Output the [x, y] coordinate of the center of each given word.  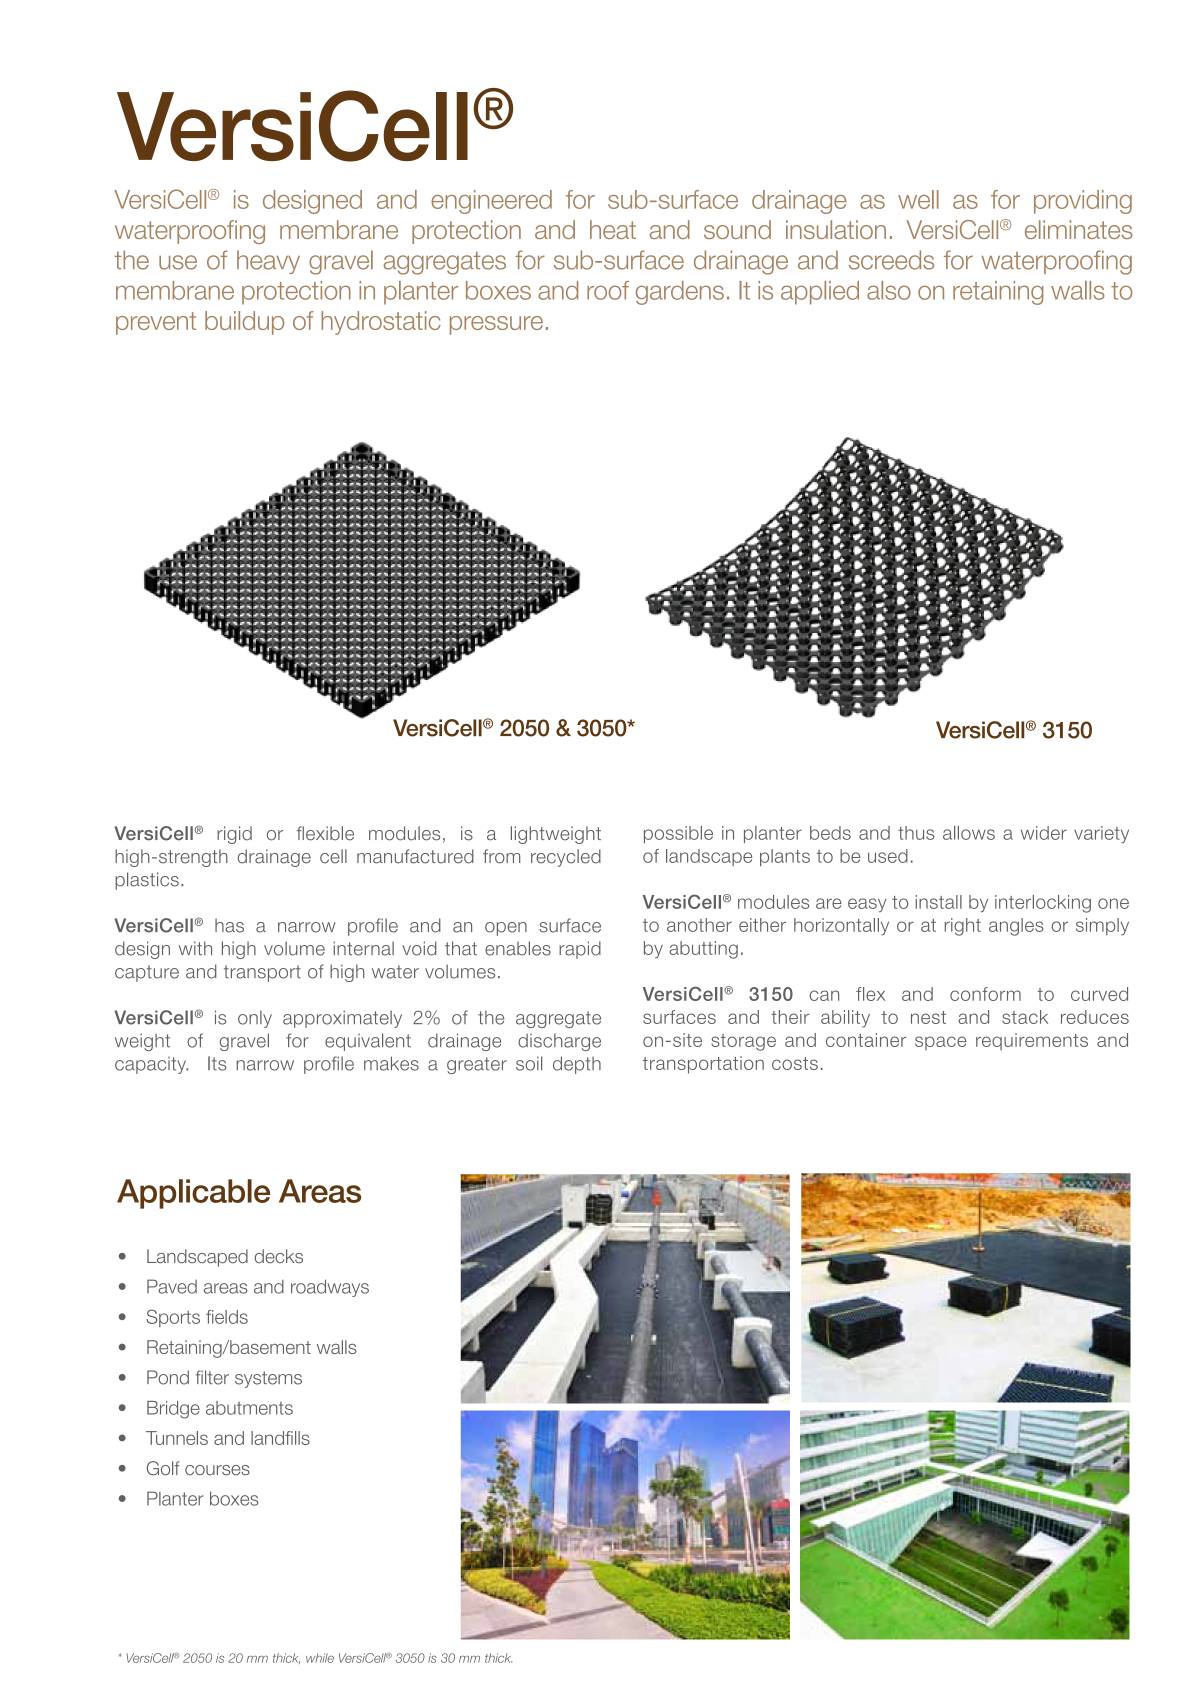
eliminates [1079, 229]
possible [678, 834]
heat [613, 229]
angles [1016, 927]
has [229, 925]
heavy [268, 262]
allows [969, 833]
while [320, 1658]
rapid [580, 950]
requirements [1032, 1041]
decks [279, 1256]
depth [577, 1065]
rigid [234, 835]
